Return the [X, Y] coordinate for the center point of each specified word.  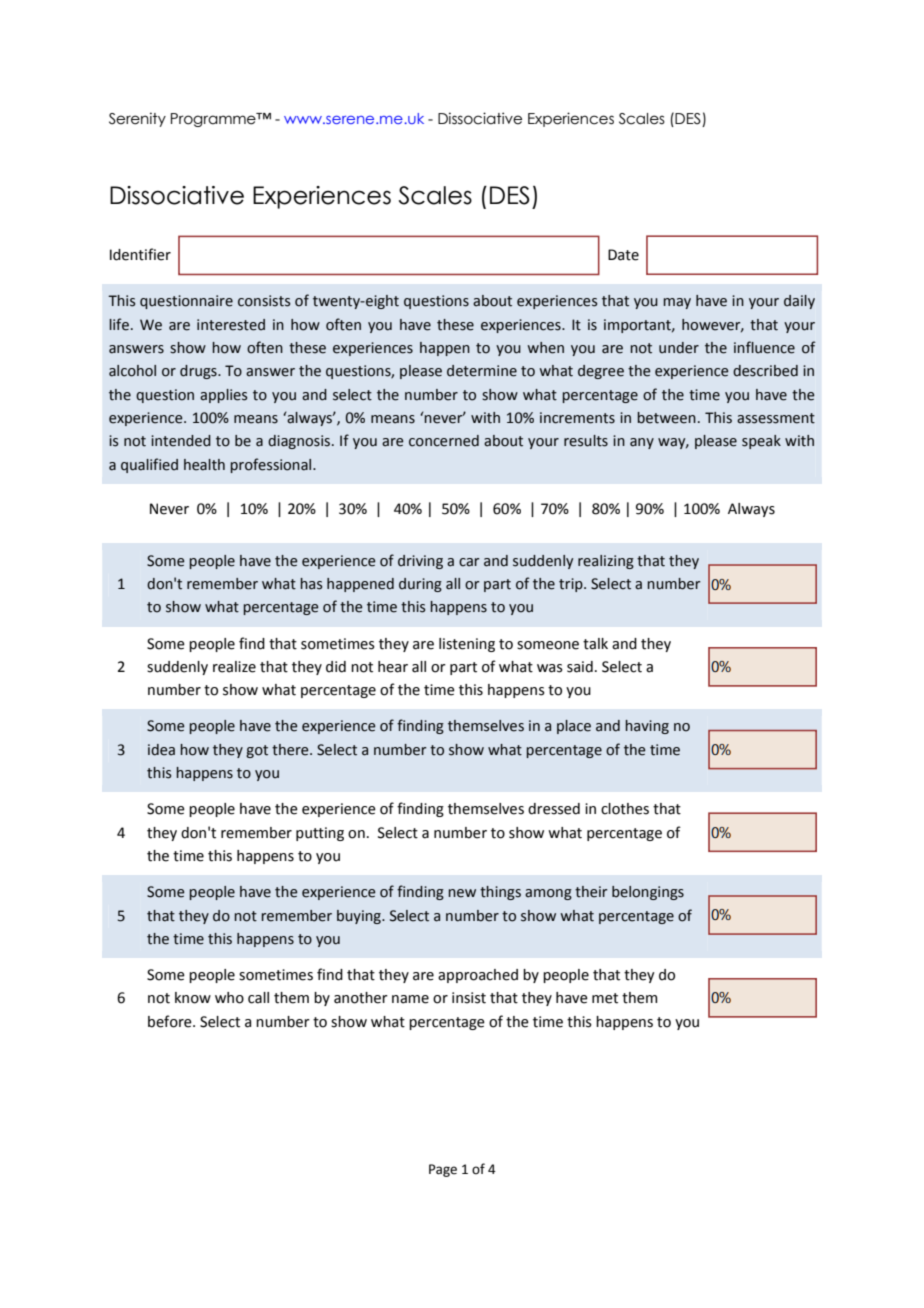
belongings [648, 893]
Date [623, 255]
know [193, 998]
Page [443, 1170]
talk [595, 644]
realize [234, 667]
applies [224, 396]
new [462, 893]
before [171, 1021]
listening [467, 645]
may [677, 303]
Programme [214, 120]
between [666, 418]
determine [482, 371]
